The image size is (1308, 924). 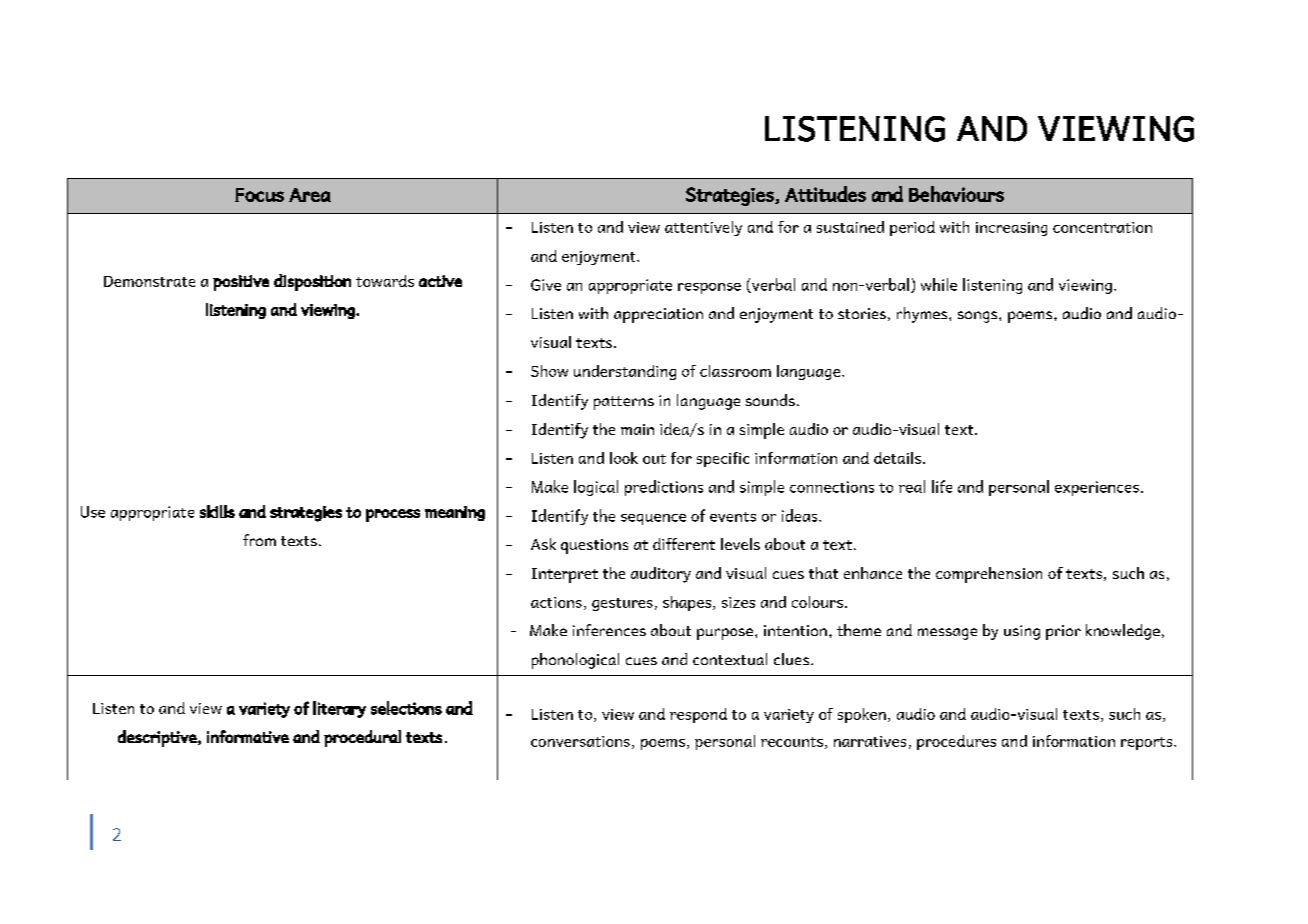 What do you see at coordinates (259, 540) in the document?
I see `from` at bounding box center [259, 540].
